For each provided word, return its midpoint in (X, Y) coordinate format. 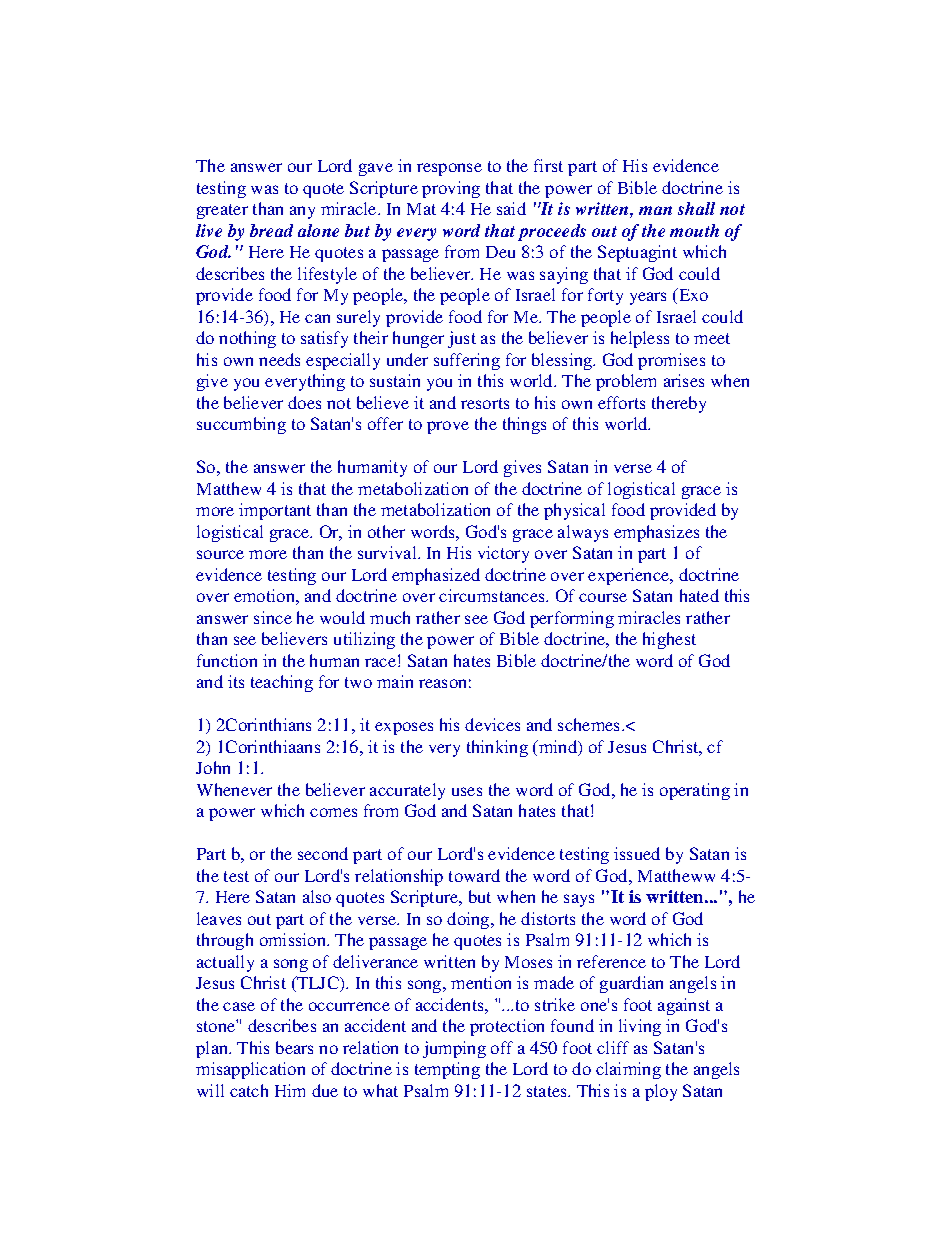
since (273, 617)
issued (637, 853)
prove (448, 427)
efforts (621, 402)
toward (474, 875)
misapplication (250, 1070)
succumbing (241, 425)
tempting (447, 1070)
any (302, 212)
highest (669, 640)
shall (696, 208)
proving (451, 189)
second (323, 853)
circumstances (493, 595)
